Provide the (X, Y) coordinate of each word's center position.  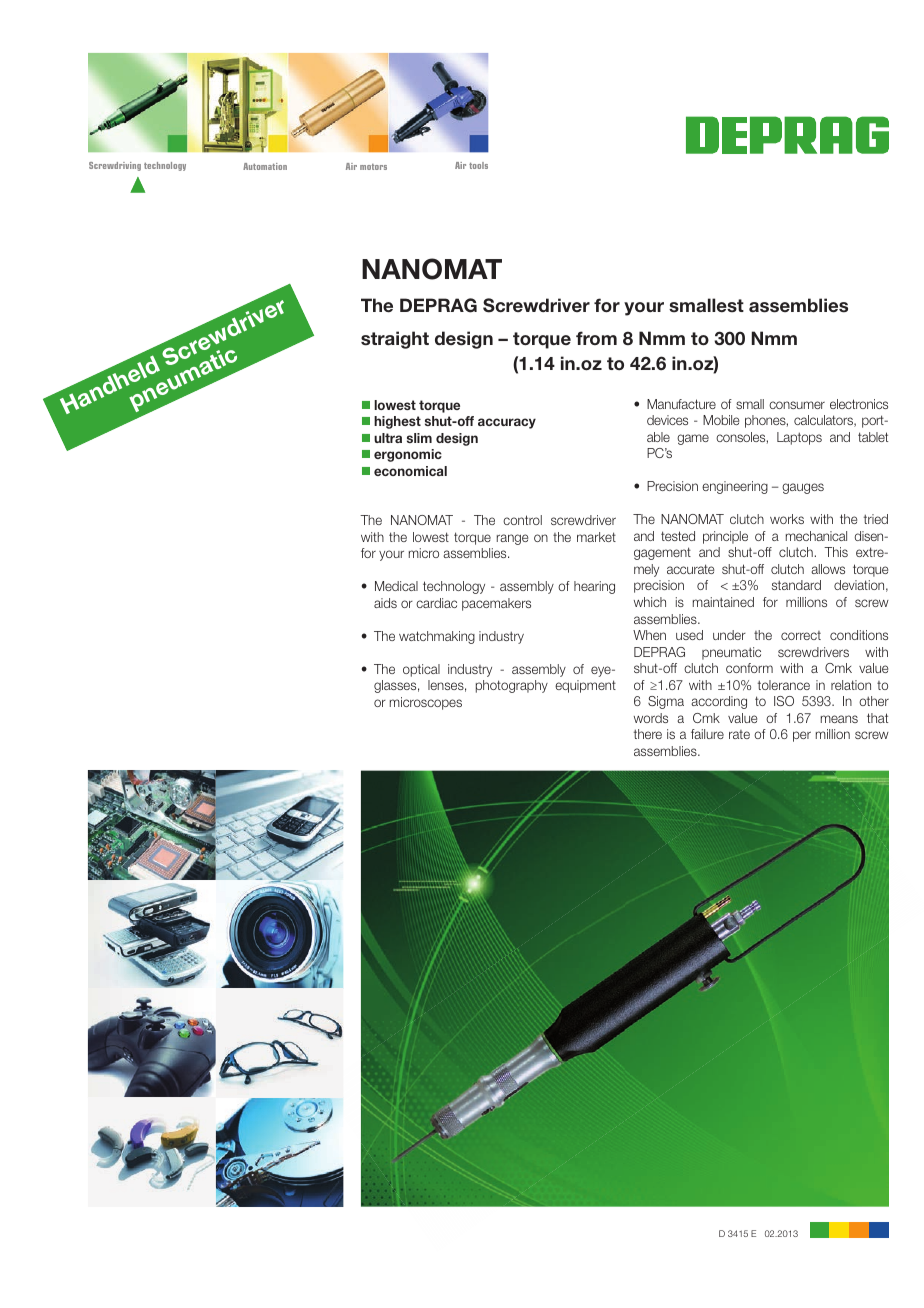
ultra (388, 438)
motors (373, 167)
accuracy (507, 423)
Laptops (799, 438)
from (596, 338)
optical (421, 670)
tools (478, 165)
